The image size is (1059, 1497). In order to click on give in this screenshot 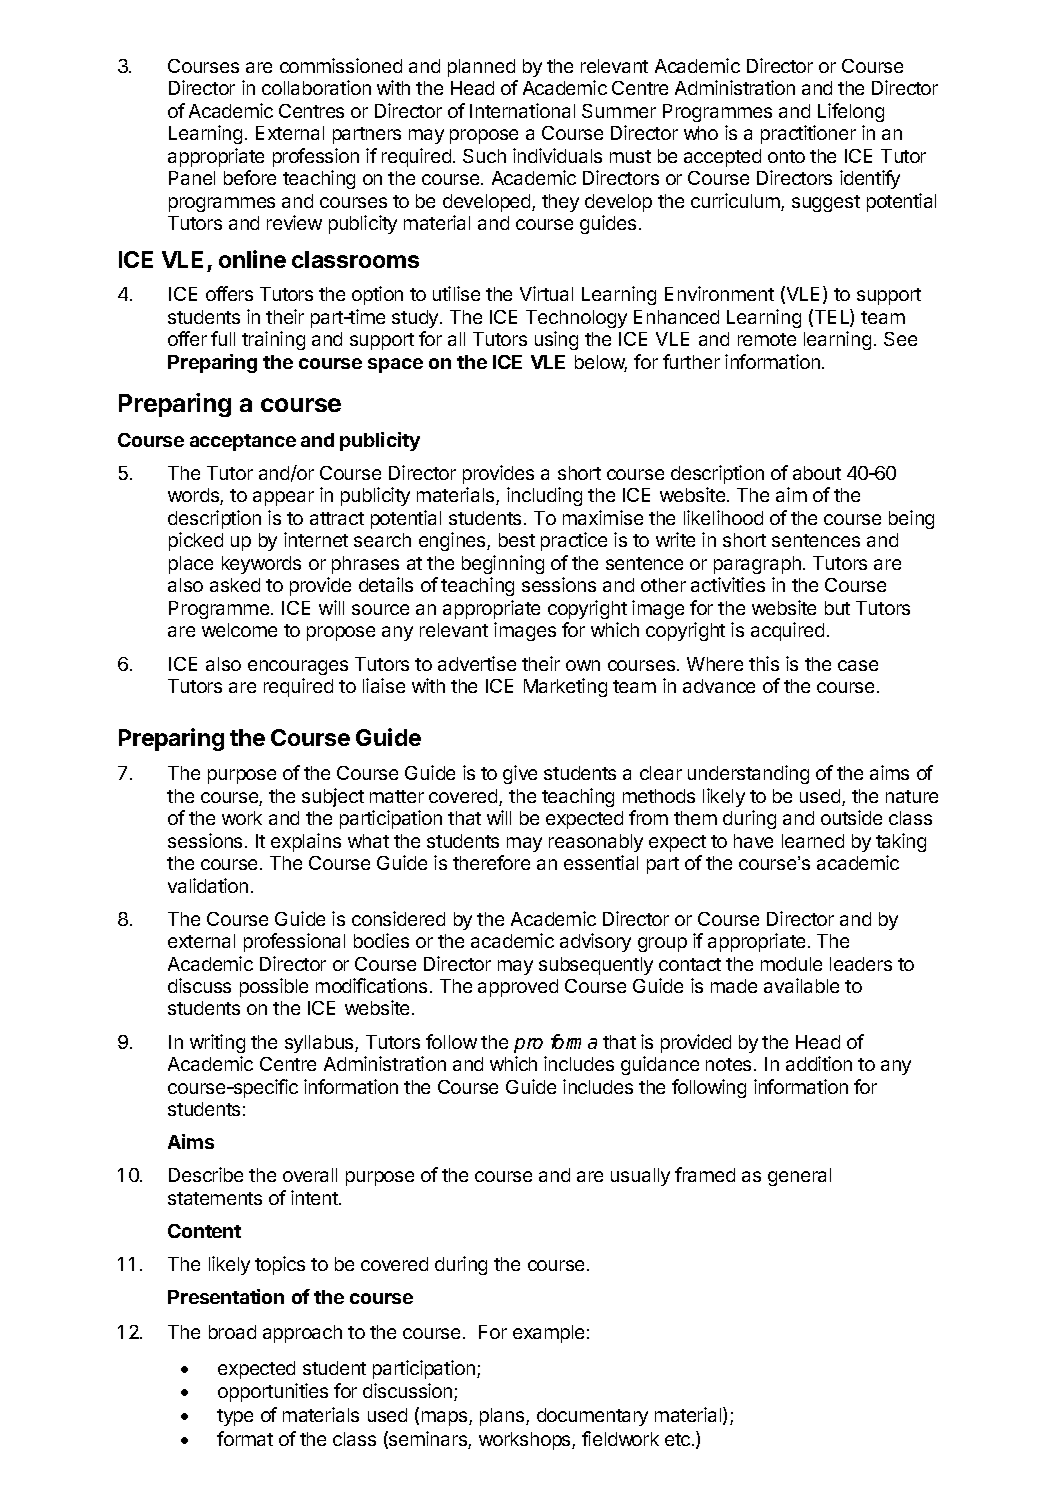, I will do `click(520, 774)`.
